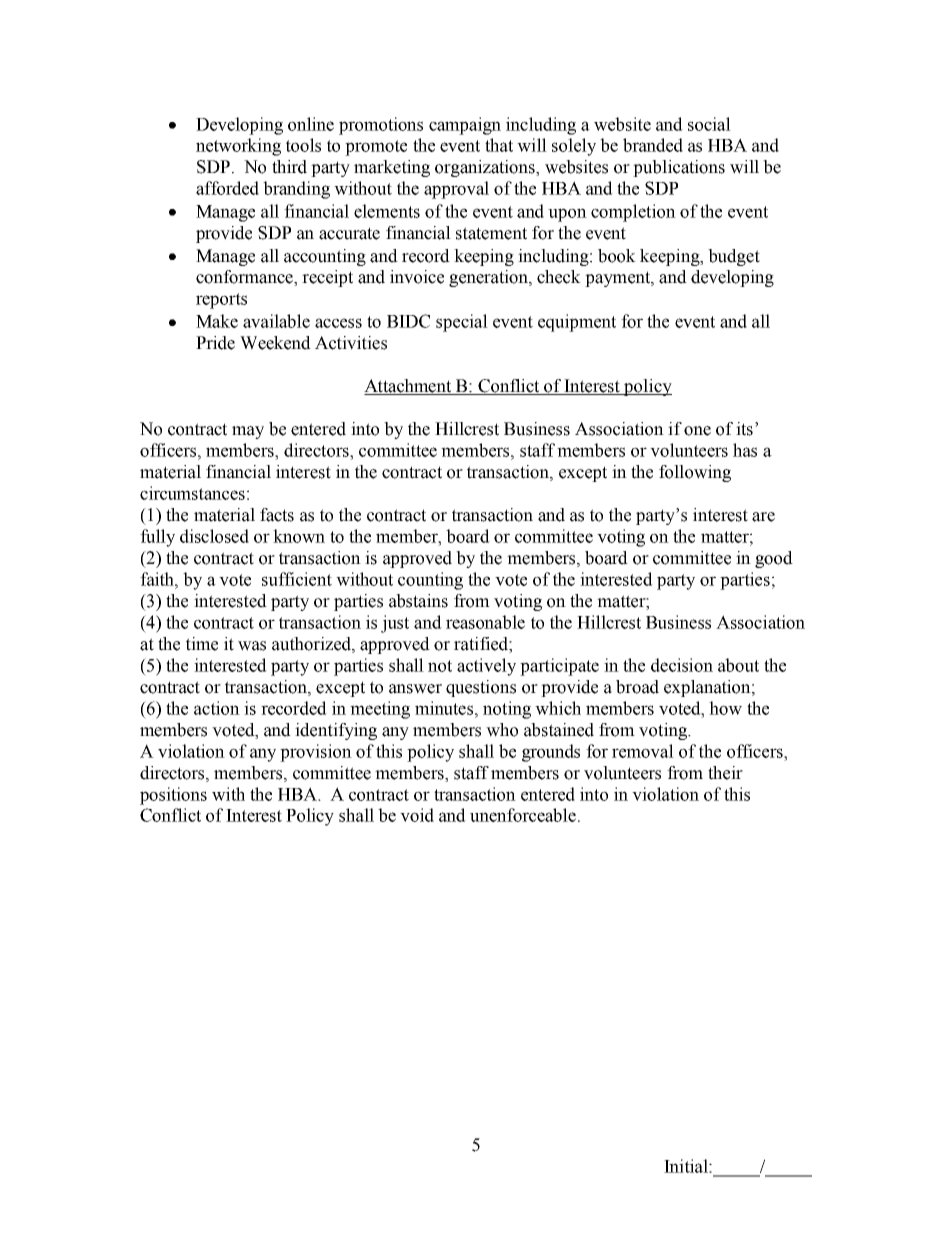 The width and height of the page is (952, 1233). What do you see at coordinates (697, 431) in the page?
I see `one` at bounding box center [697, 431].
